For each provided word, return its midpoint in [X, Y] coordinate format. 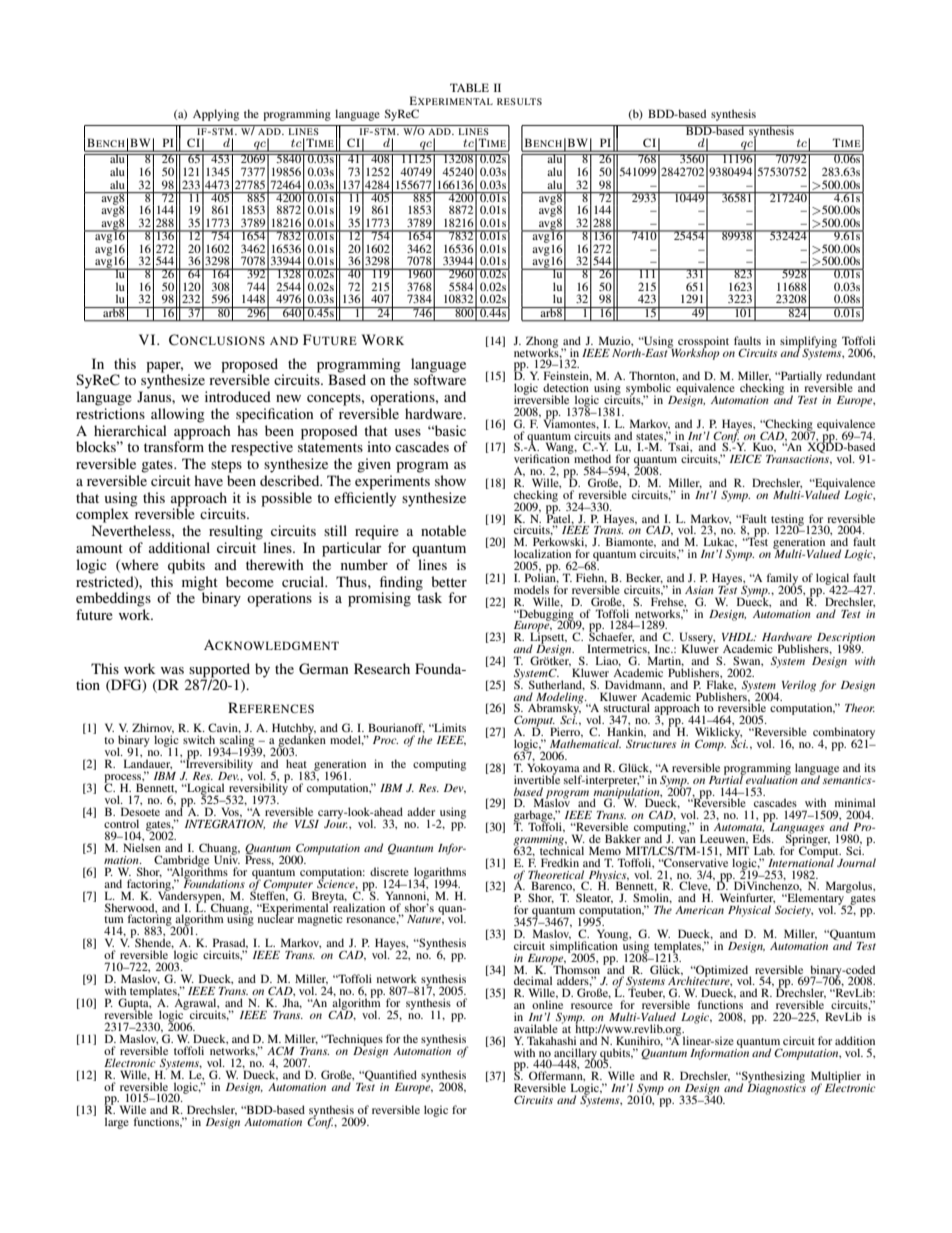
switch [199, 739]
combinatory [844, 734]
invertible [537, 778]
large [117, 1123]
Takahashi [551, 1040]
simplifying [808, 343]
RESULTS [519, 101]
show [450, 480]
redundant [851, 375]
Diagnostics [776, 1088]
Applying [216, 115]
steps [226, 466]
